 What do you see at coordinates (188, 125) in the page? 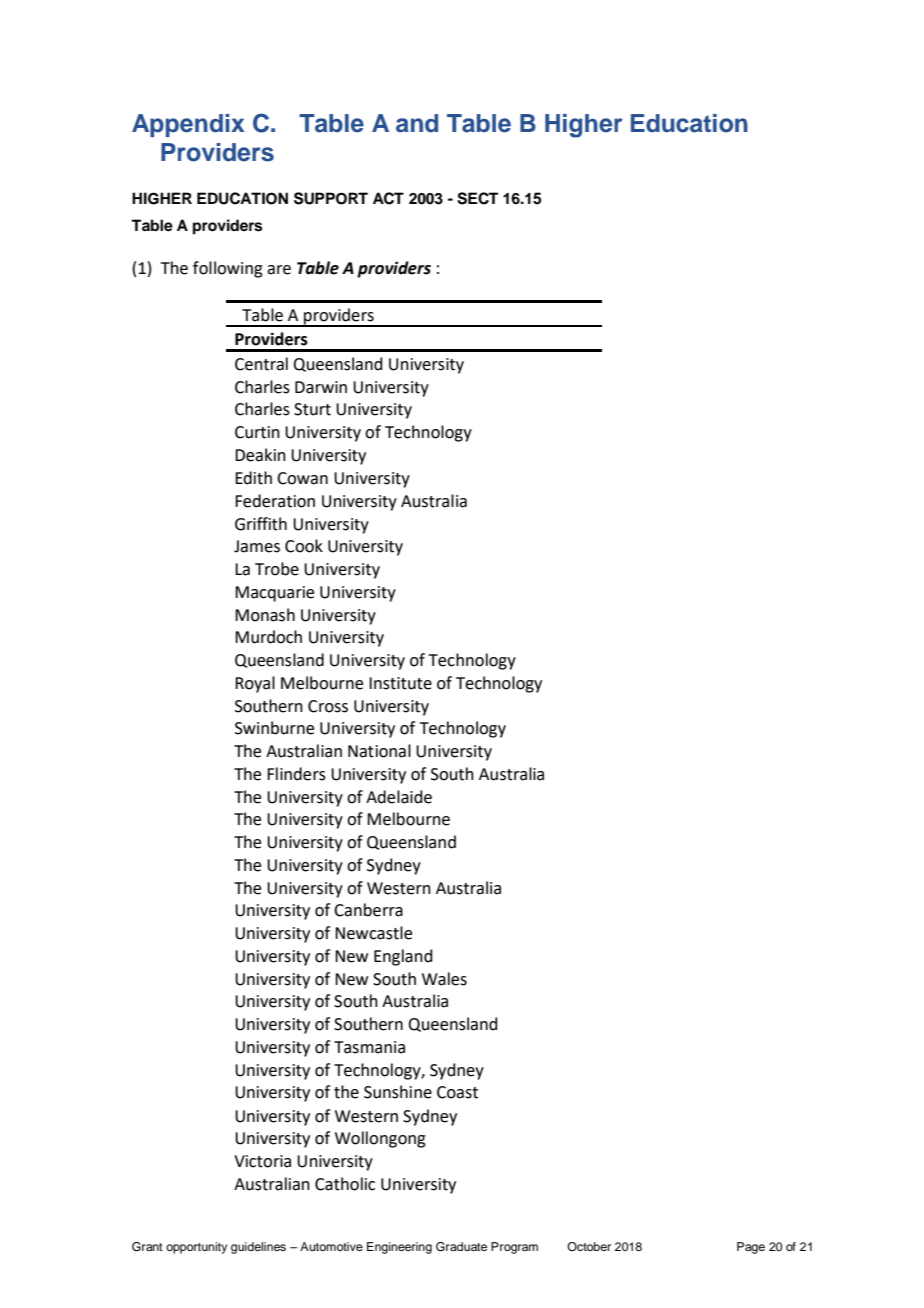
I see `Appendix` at bounding box center [188, 125].
